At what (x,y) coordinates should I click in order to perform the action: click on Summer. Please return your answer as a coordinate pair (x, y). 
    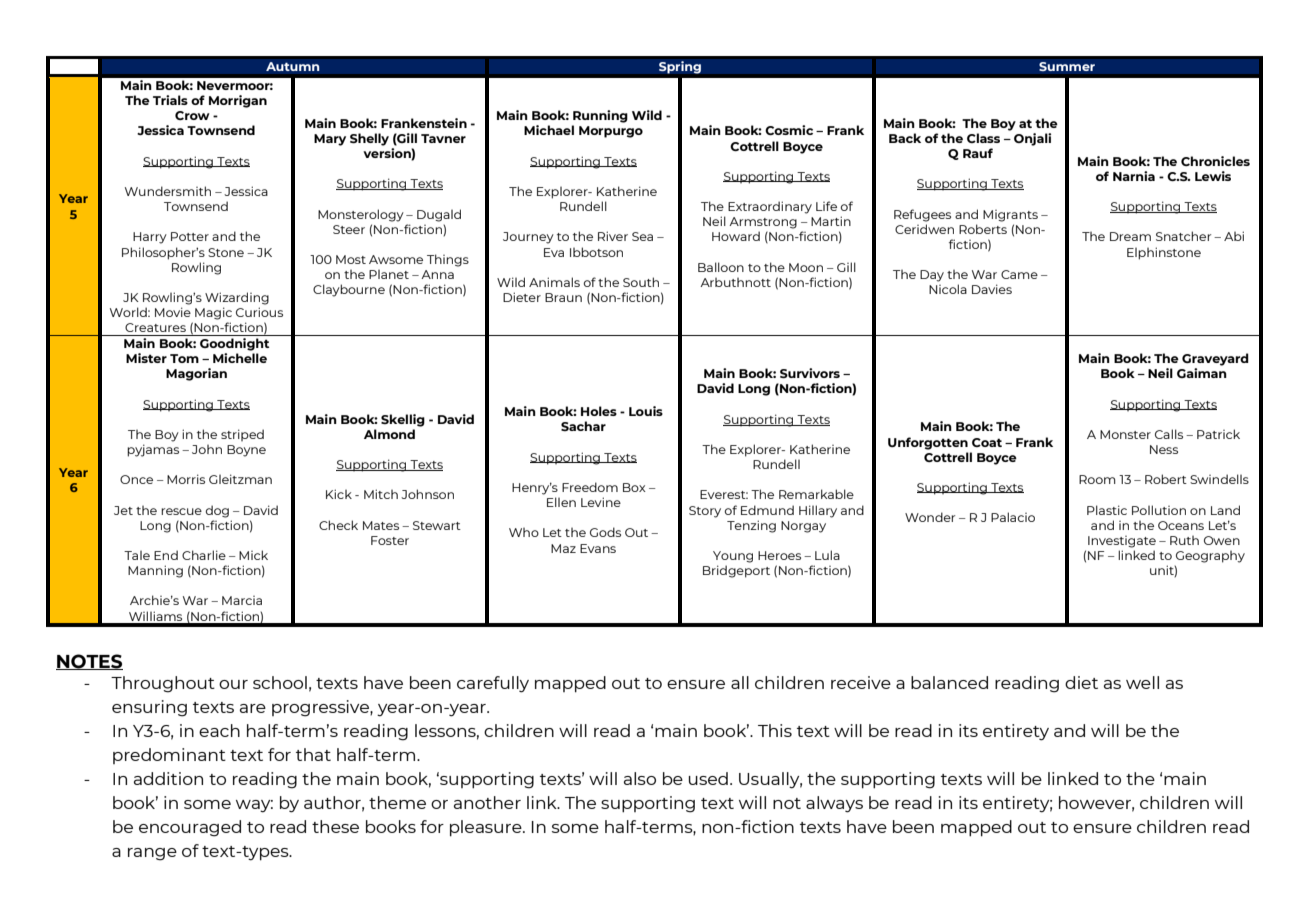
    Looking at the image, I should click on (1067, 67).
